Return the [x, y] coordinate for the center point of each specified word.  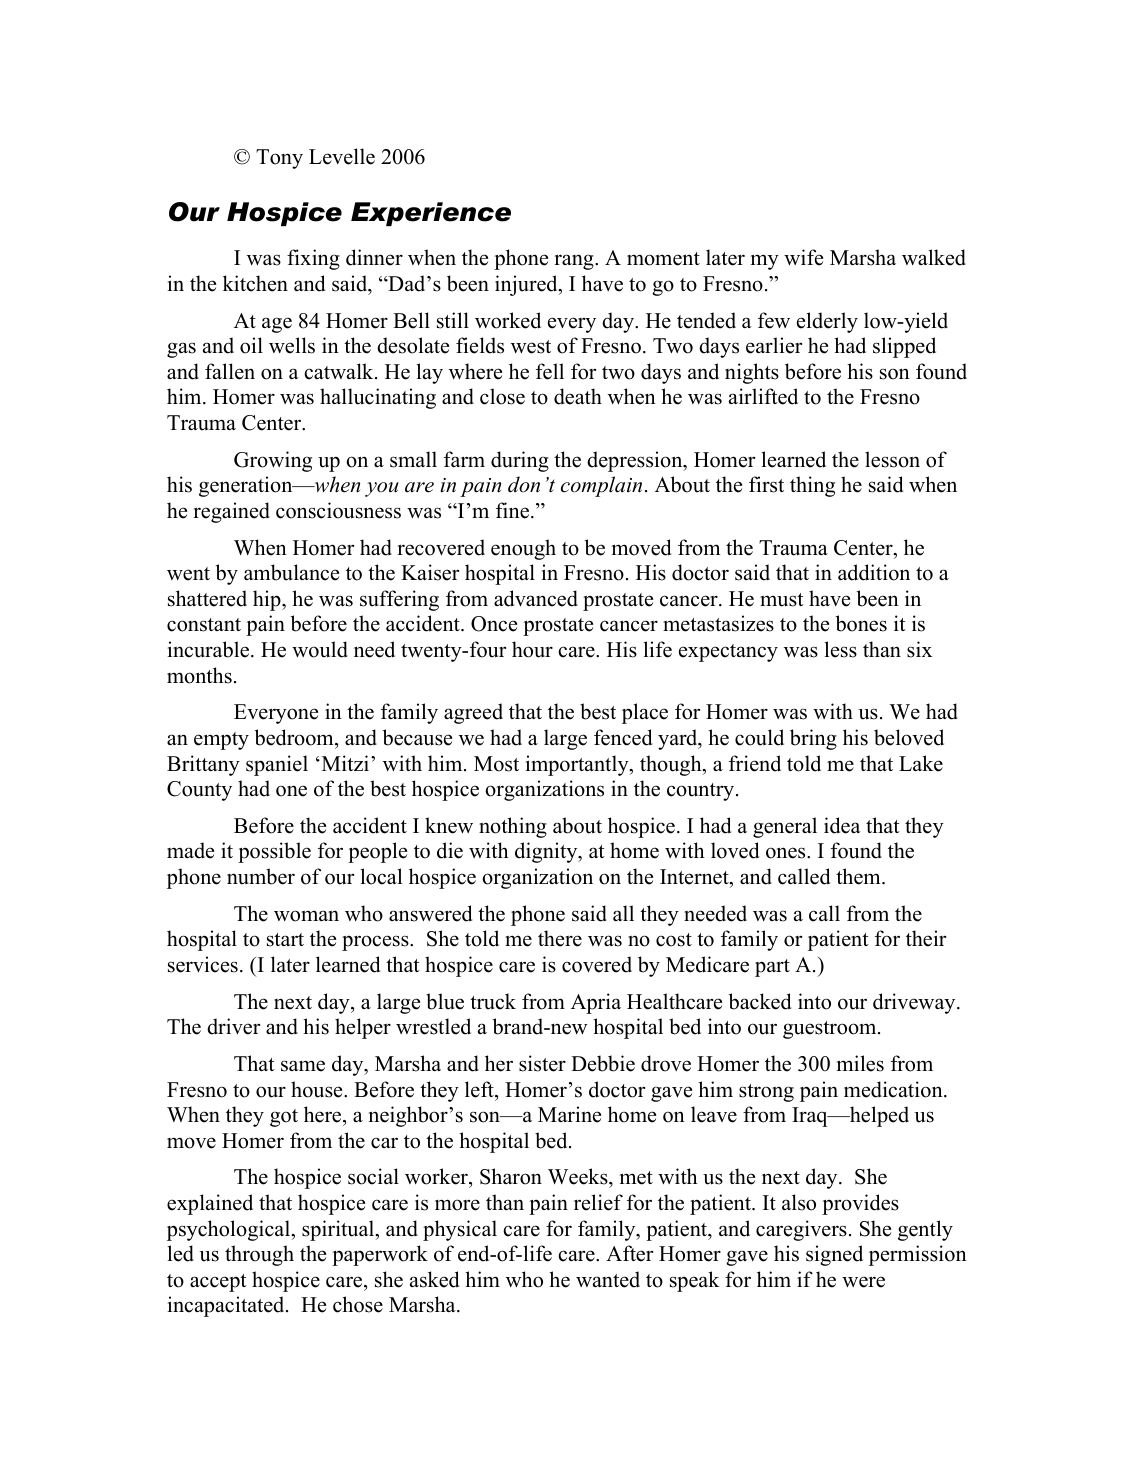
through [259, 1255]
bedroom [295, 737]
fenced [623, 737]
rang [575, 262]
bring [813, 739]
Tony [279, 159]
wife [803, 257]
